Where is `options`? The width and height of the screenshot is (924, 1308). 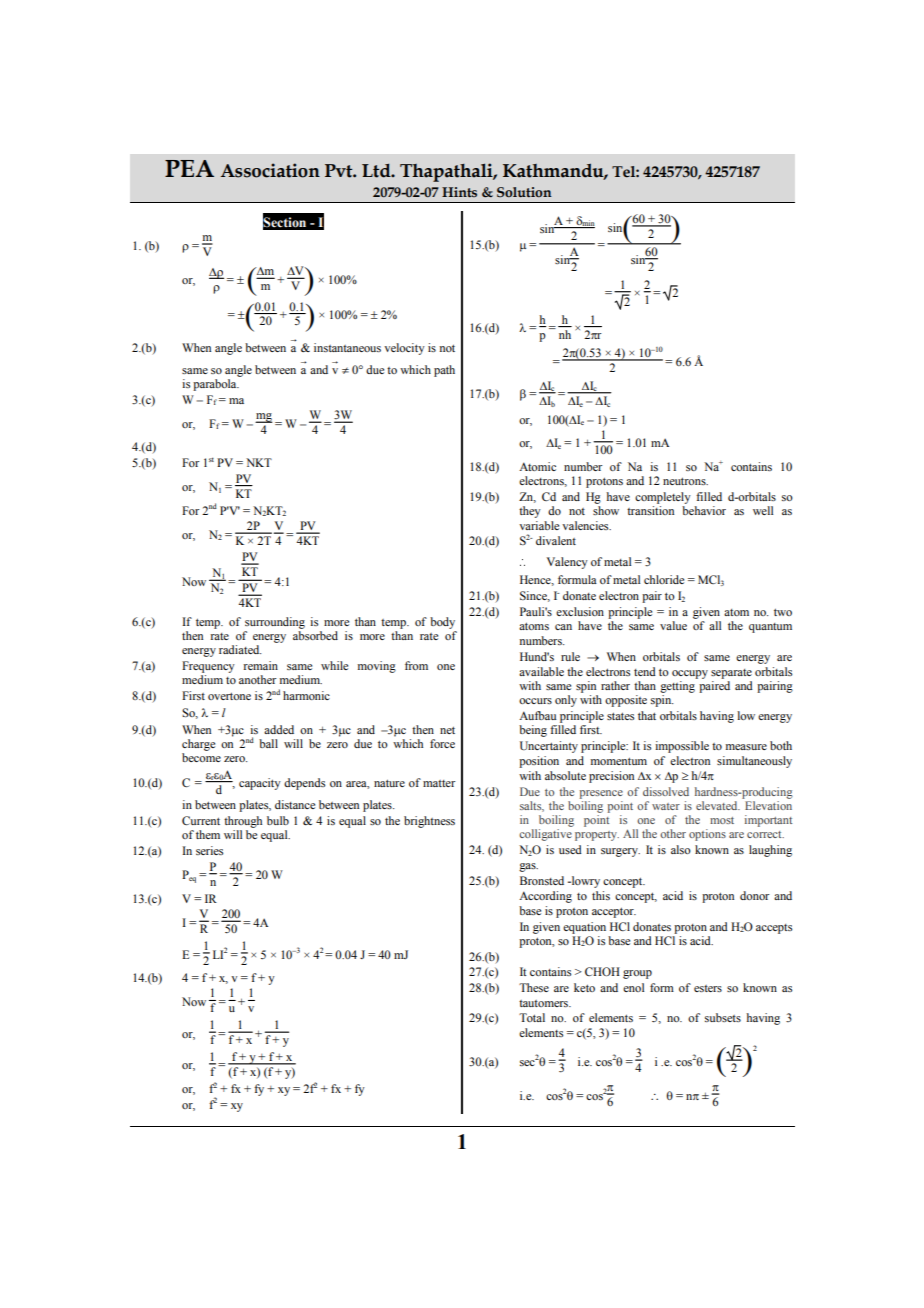
options is located at coordinates (707, 835).
